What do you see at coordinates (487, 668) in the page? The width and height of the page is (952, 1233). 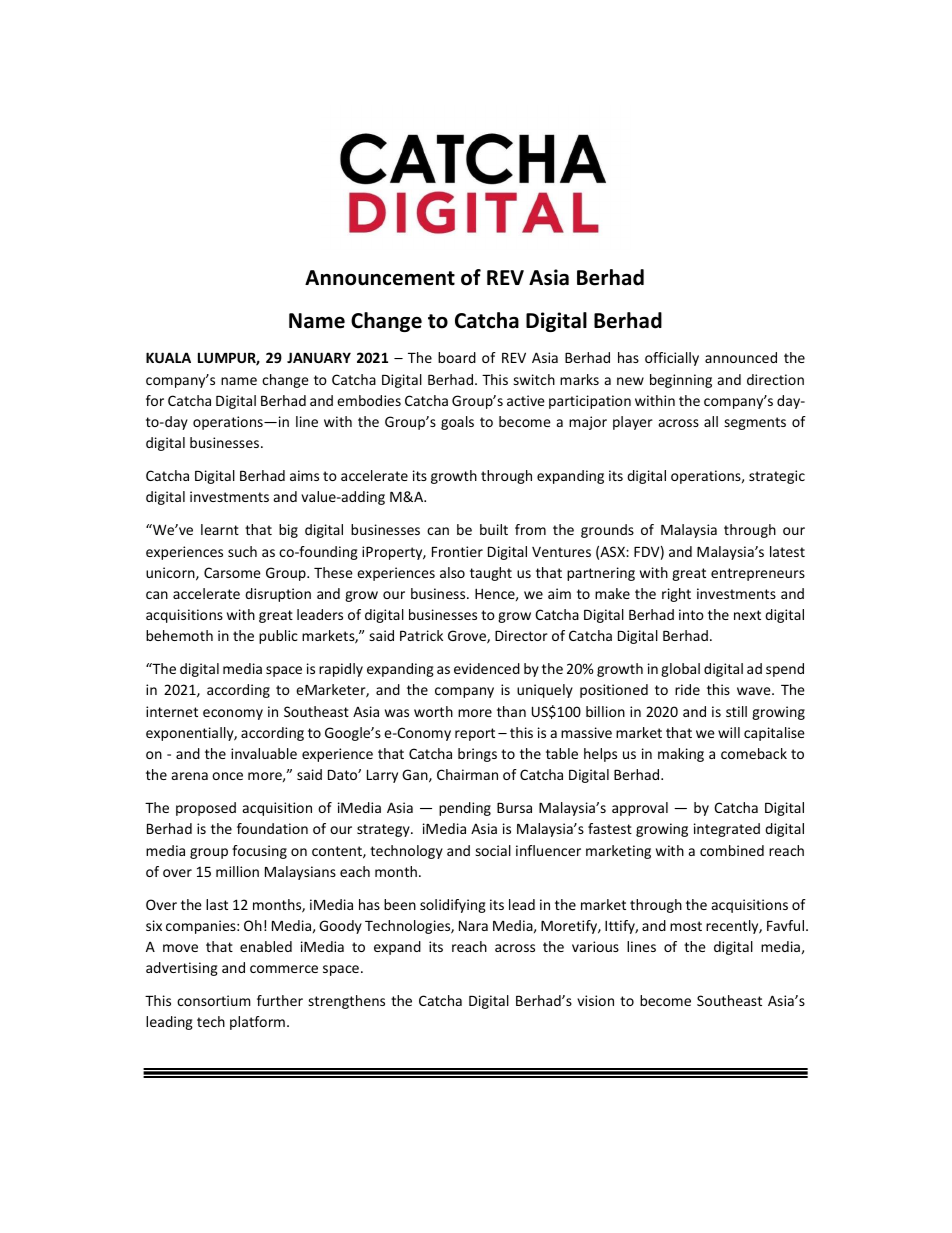 I see `evidenced` at bounding box center [487, 668].
